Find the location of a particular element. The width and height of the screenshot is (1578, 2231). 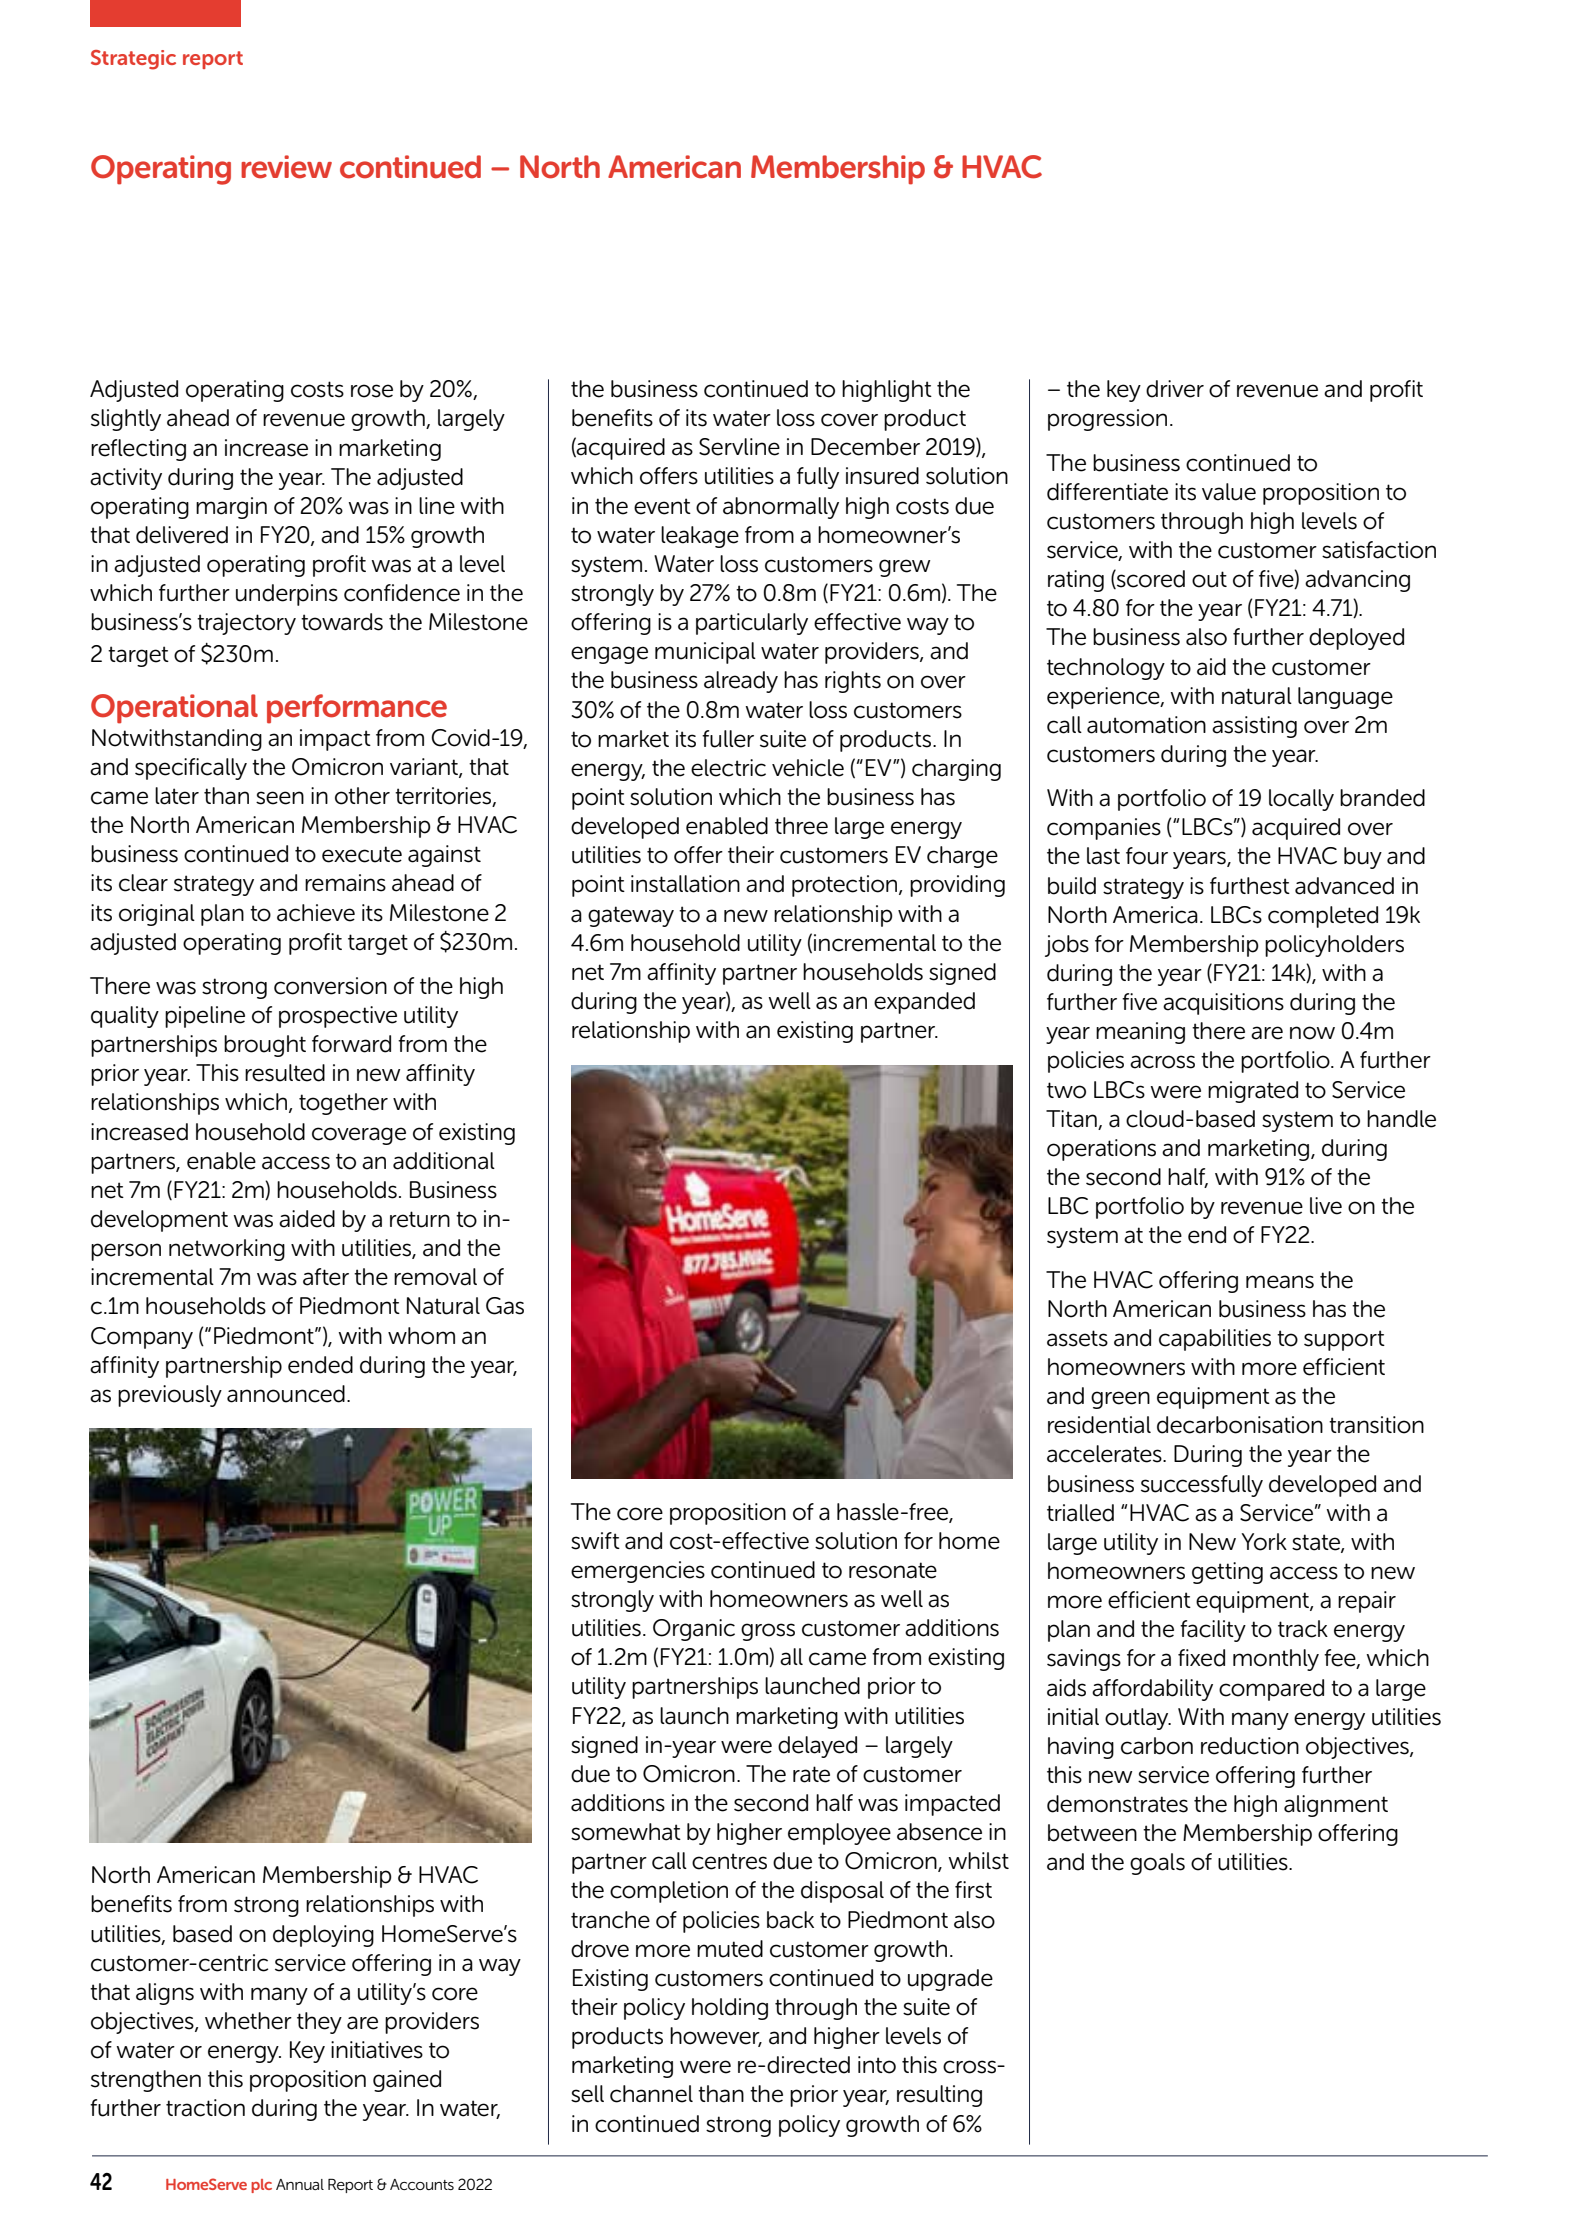

however is located at coordinates (716, 2037).
